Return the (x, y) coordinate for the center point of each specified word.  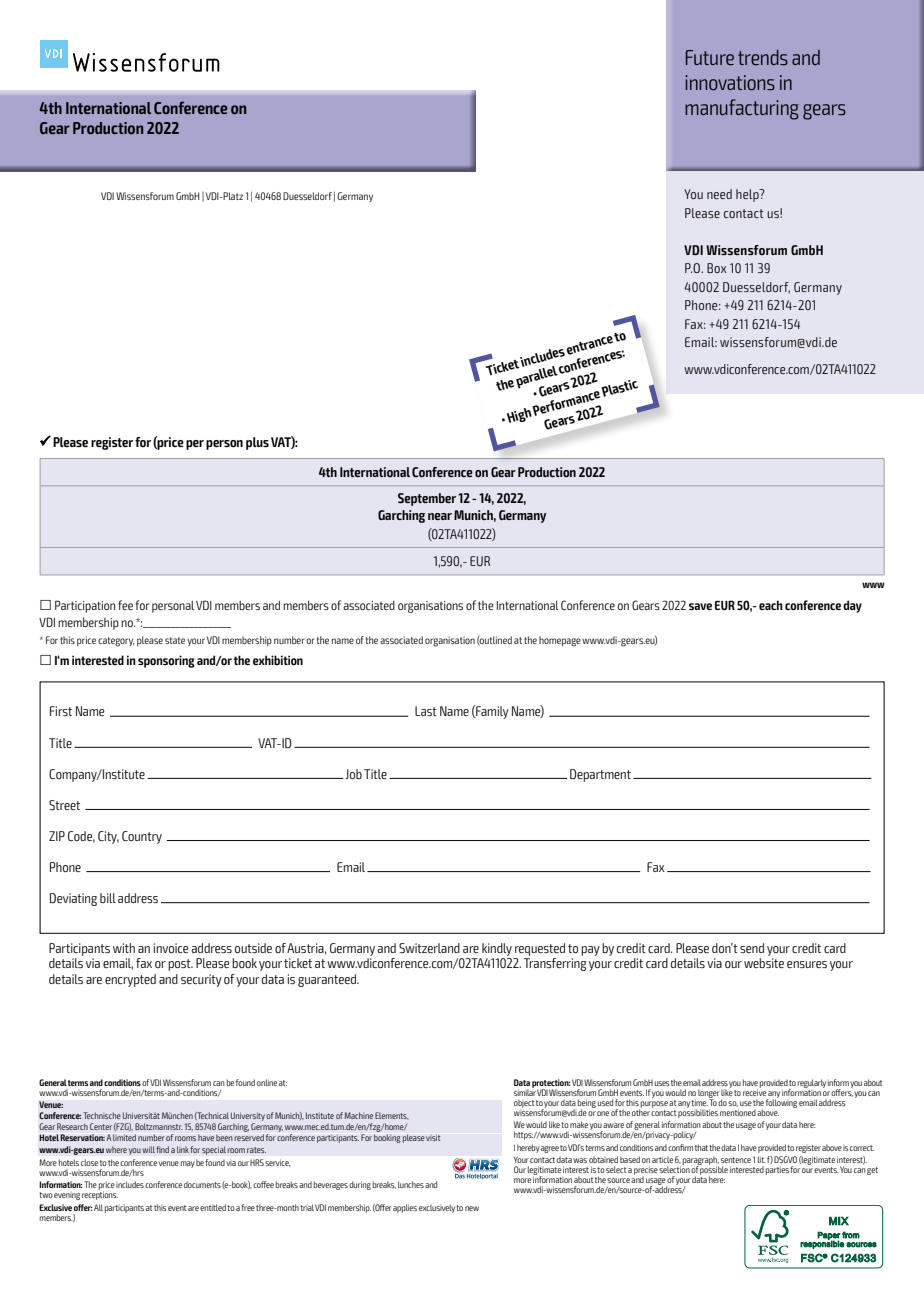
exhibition (278, 660)
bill (108, 898)
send (752, 948)
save (700, 606)
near (440, 516)
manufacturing (742, 109)
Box (716, 268)
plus (257, 443)
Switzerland (429, 948)
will (148, 1149)
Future (710, 58)
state (175, 640)
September (427, 499)
